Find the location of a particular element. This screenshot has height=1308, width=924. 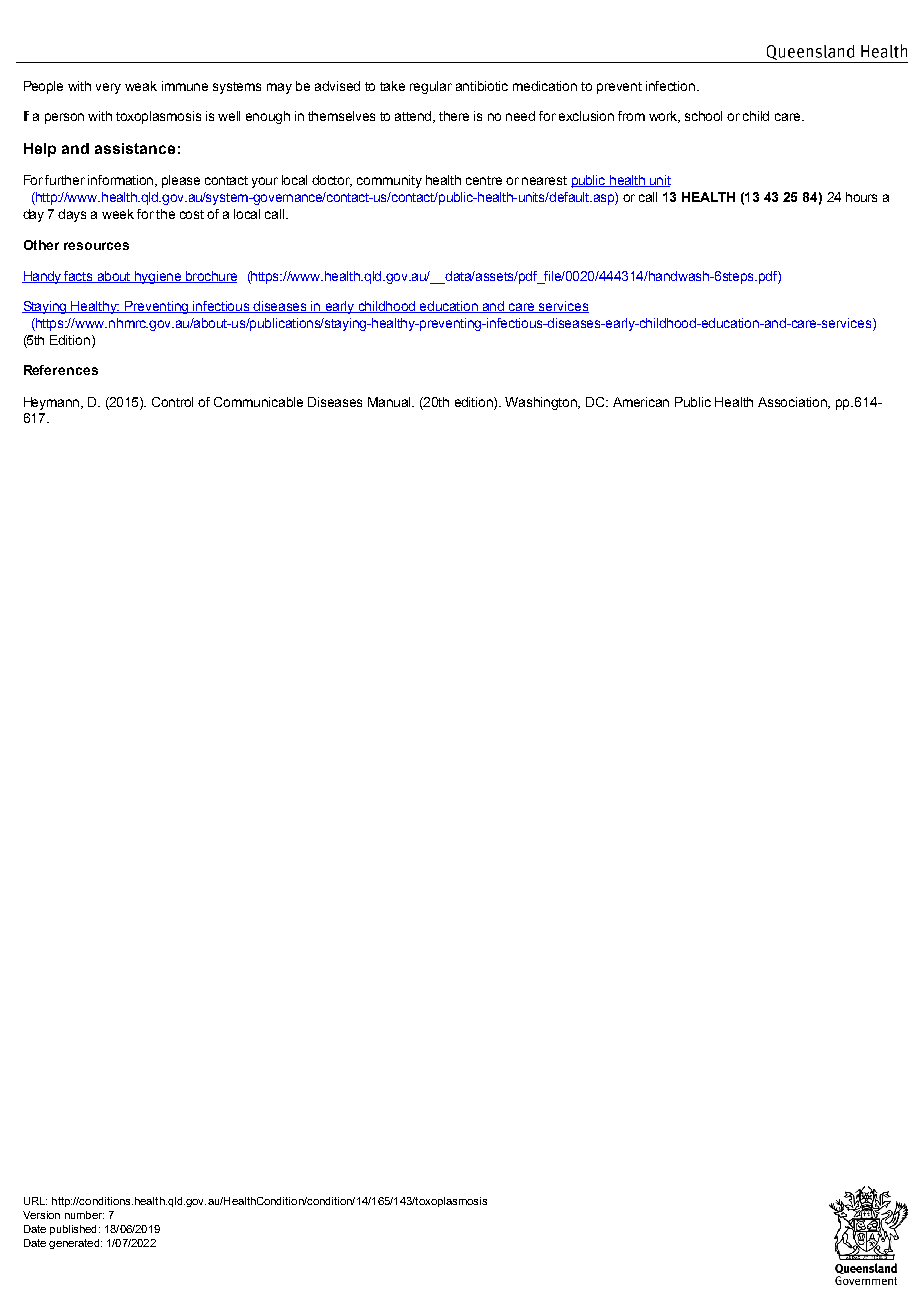

assistance is located at coordinates (135, 148).
